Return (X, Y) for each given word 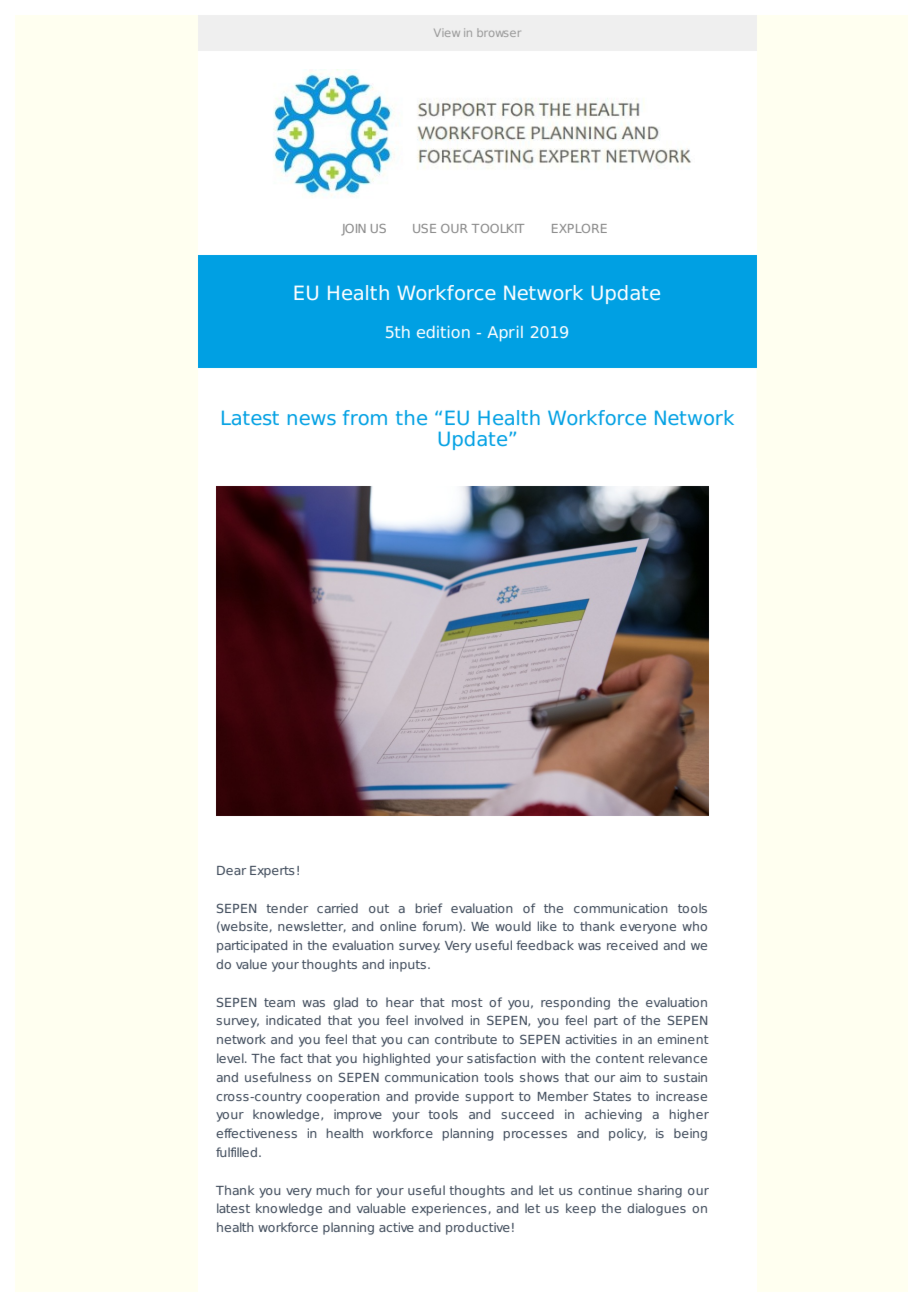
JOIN (354, 230)
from (365, 417)
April (505, 333)
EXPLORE (579, 228)
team (279, 1002)
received (632, 945)
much (333, 1190)
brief (428, 908)
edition (443, 332)
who (694, 926)
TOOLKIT (498, 228)
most (467, 1002)
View (447, 33)
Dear (231, 870)
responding (575, 1003)
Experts (272, 872)
